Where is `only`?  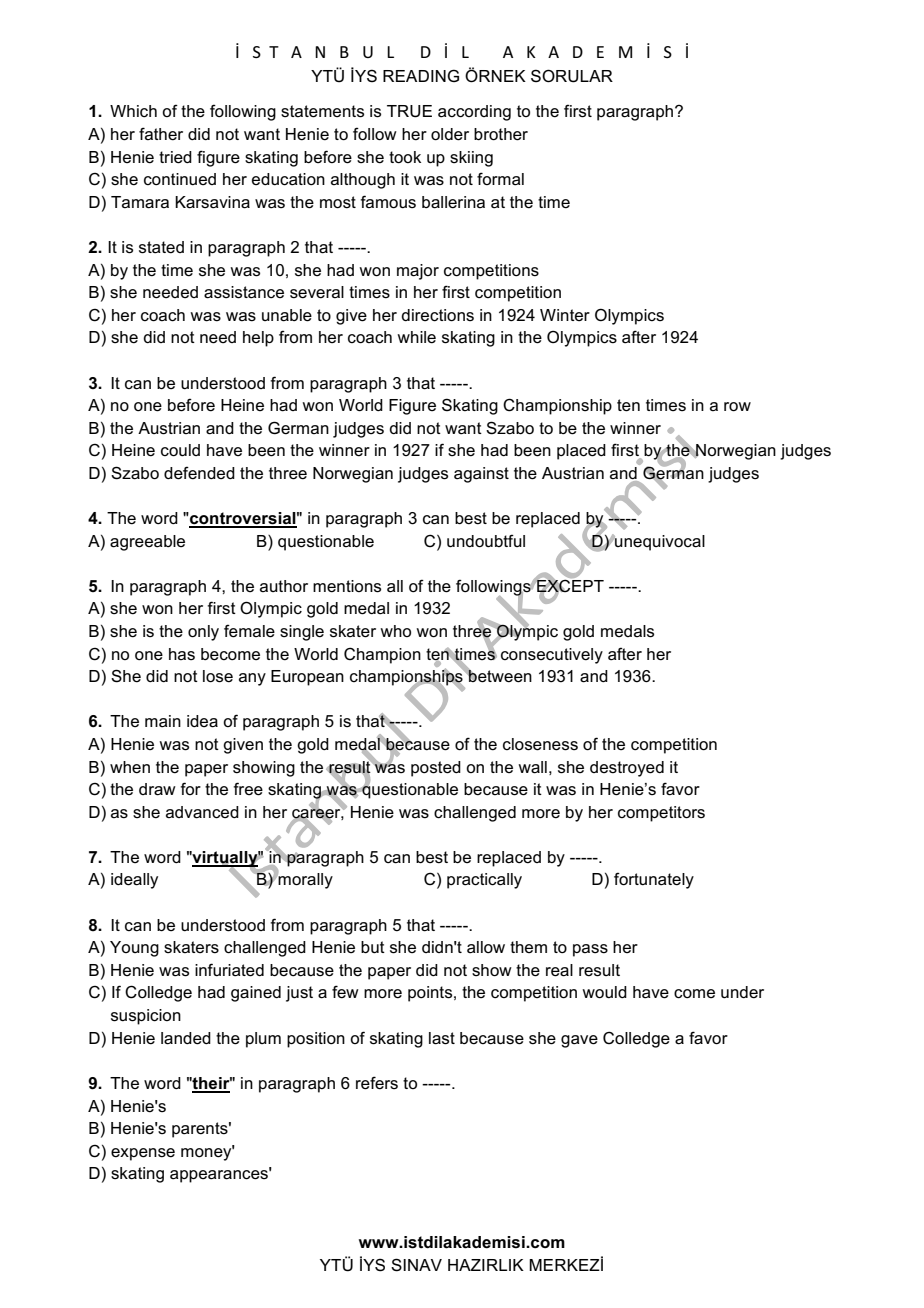 only is located at coordinates (203, 633).
